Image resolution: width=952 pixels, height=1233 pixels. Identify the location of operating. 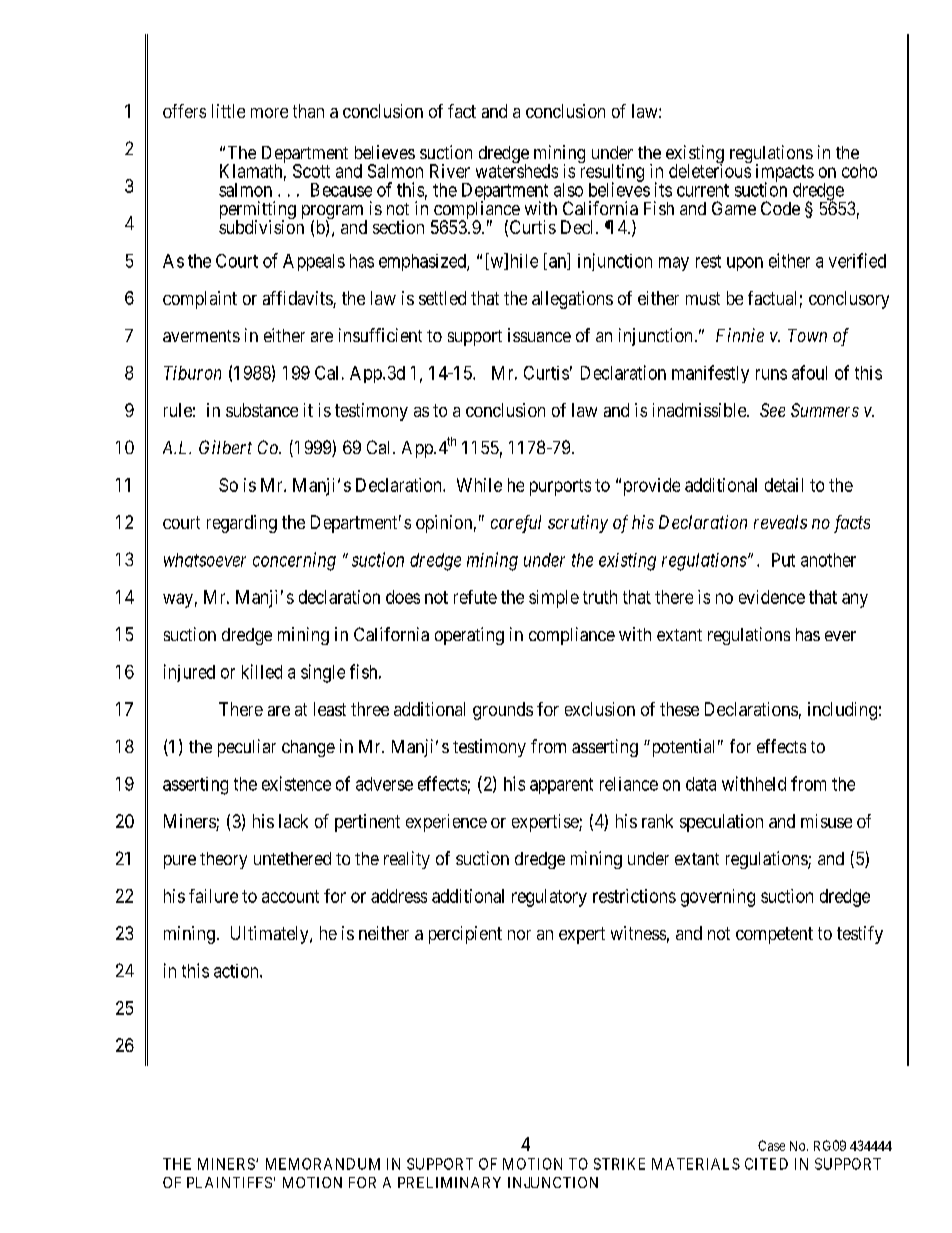
(469, 636).
